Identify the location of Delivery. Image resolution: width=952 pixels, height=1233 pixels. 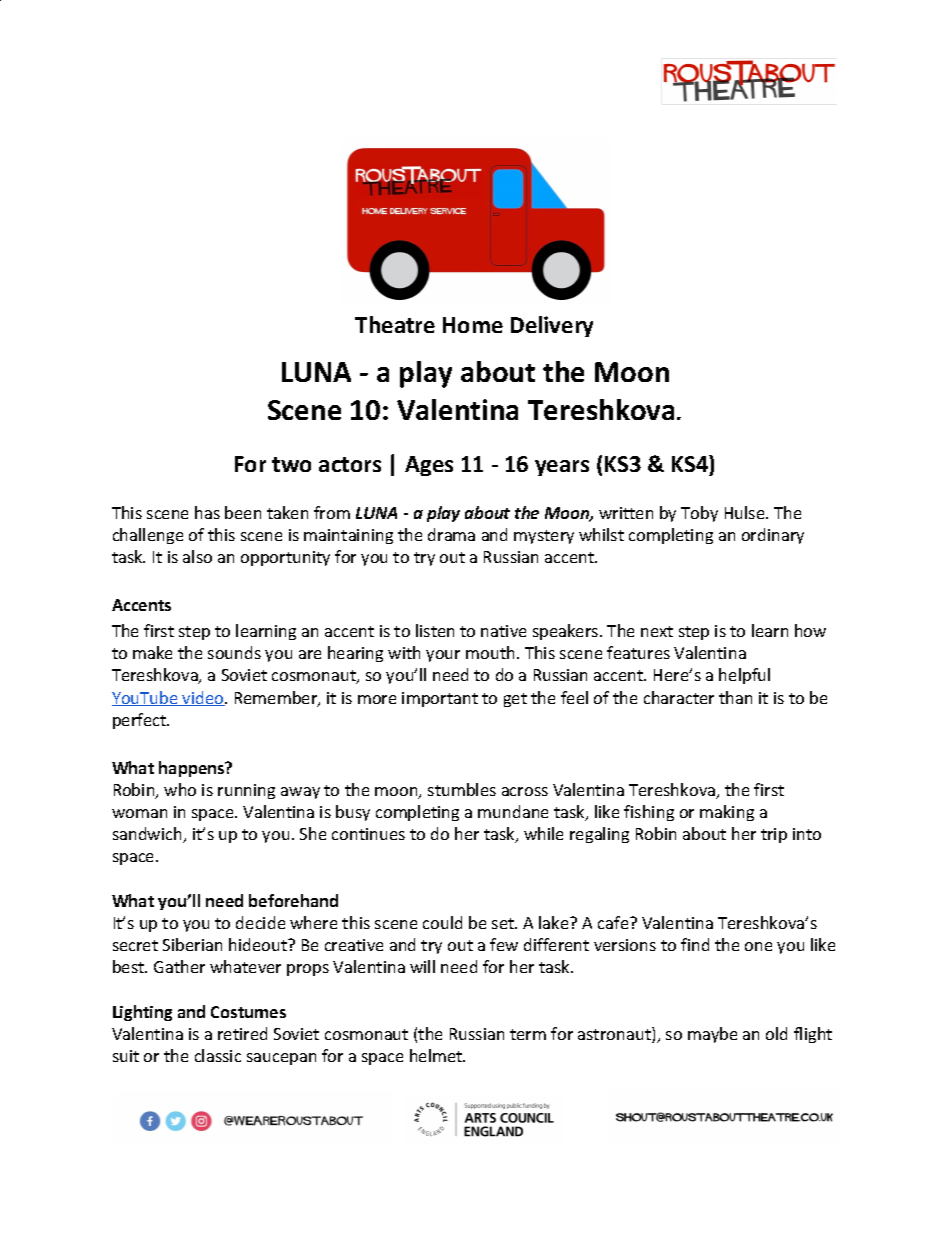
(552, 326).
